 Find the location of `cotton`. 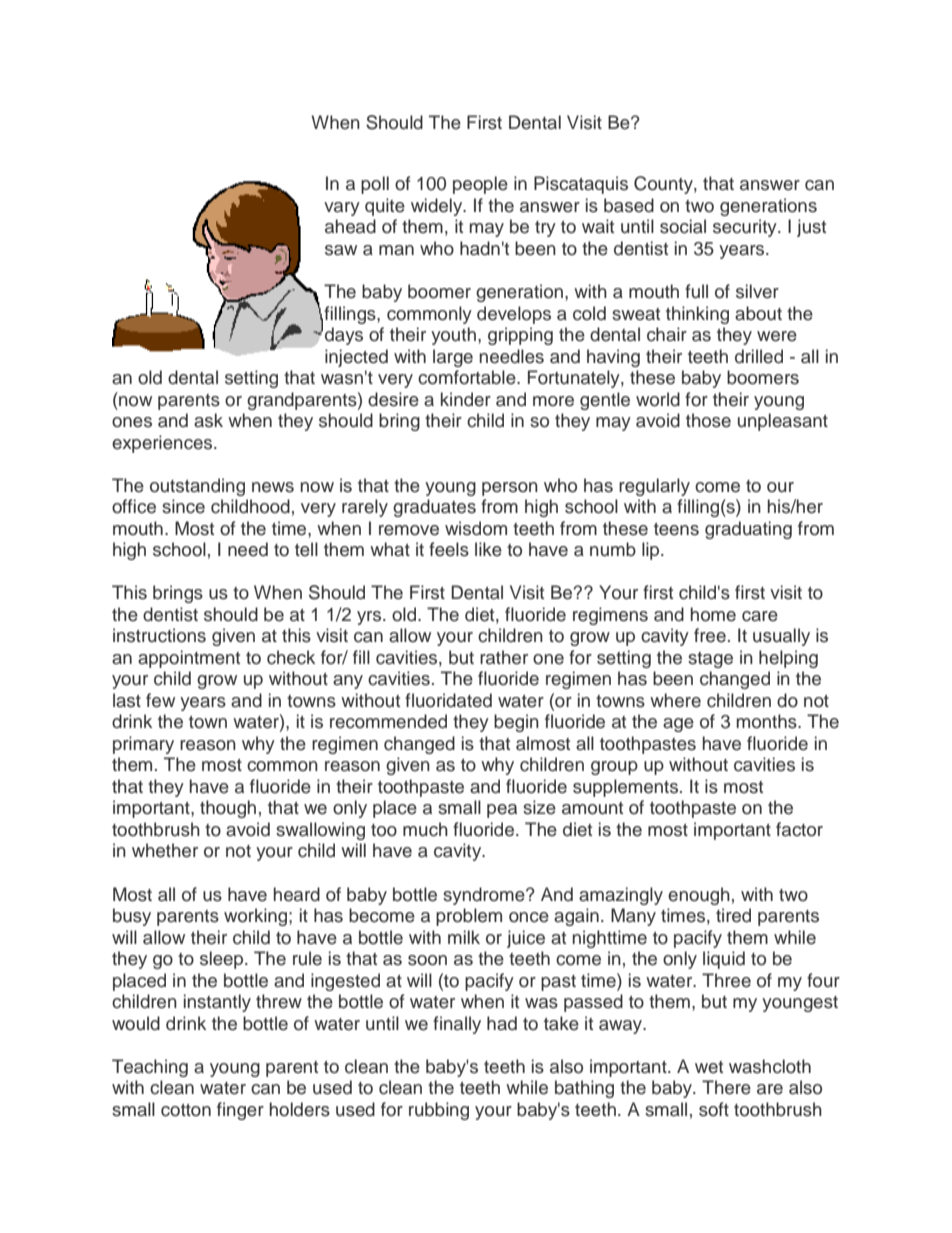

cotton is located at coordinates (186, 1110).
